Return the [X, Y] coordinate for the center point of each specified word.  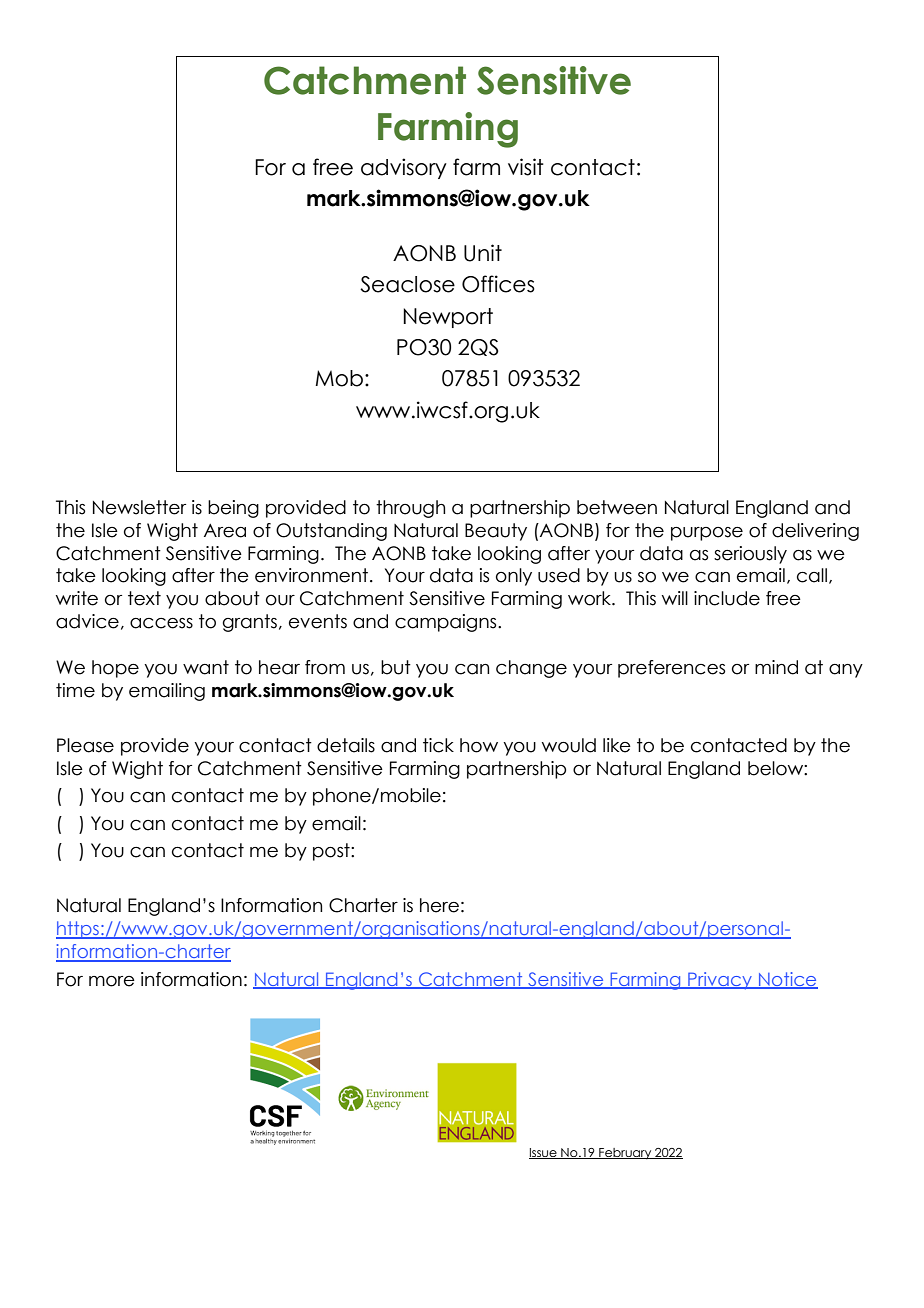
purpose [707, 534]
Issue [544, 1153]
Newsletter [139, 507]
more [112, 981]
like [617, 745]
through [410, 509]
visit [526, 167]
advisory [404, 168]
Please [85, 745]
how [479, 745]
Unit [483, 253]
